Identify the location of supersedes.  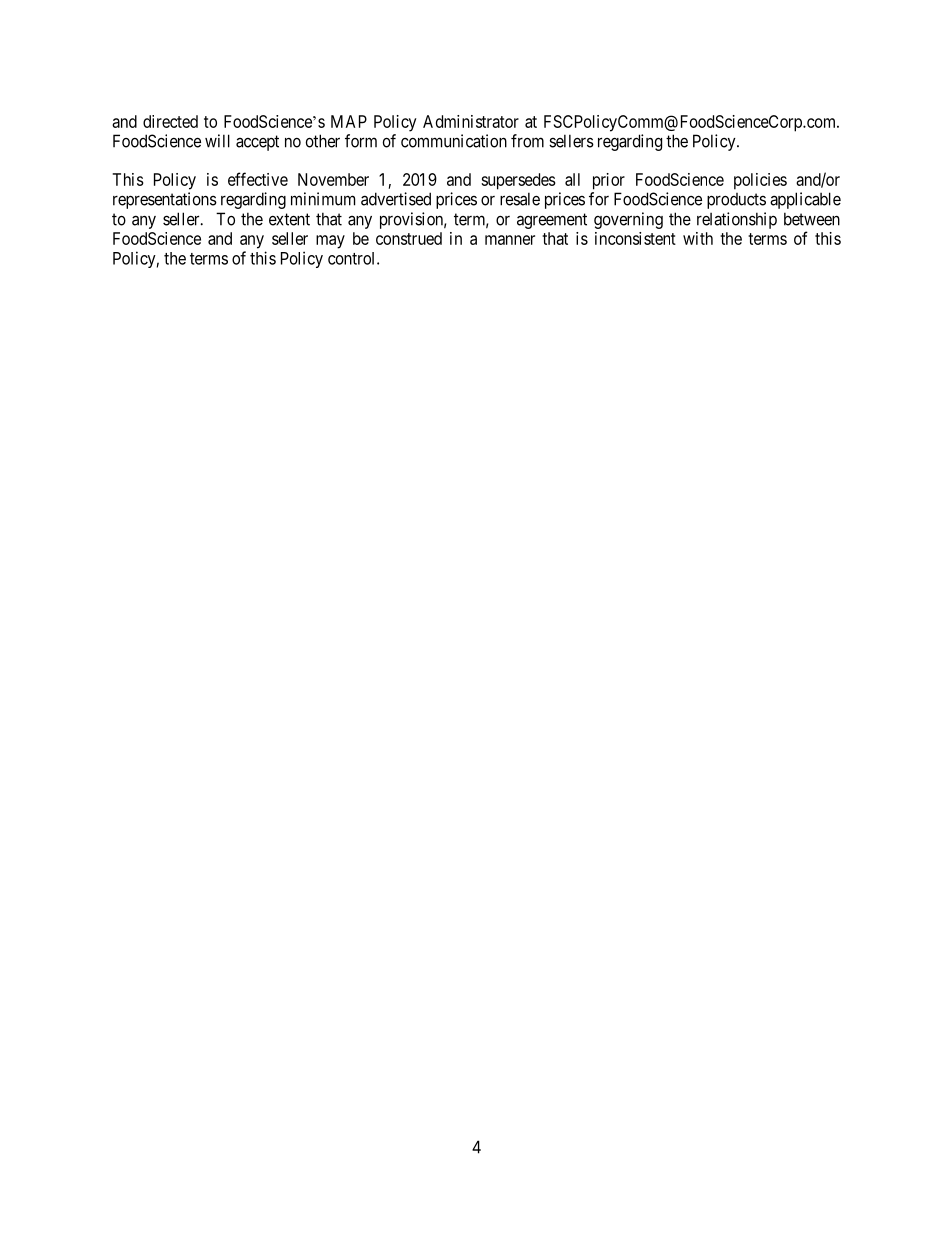
(518, 181).
